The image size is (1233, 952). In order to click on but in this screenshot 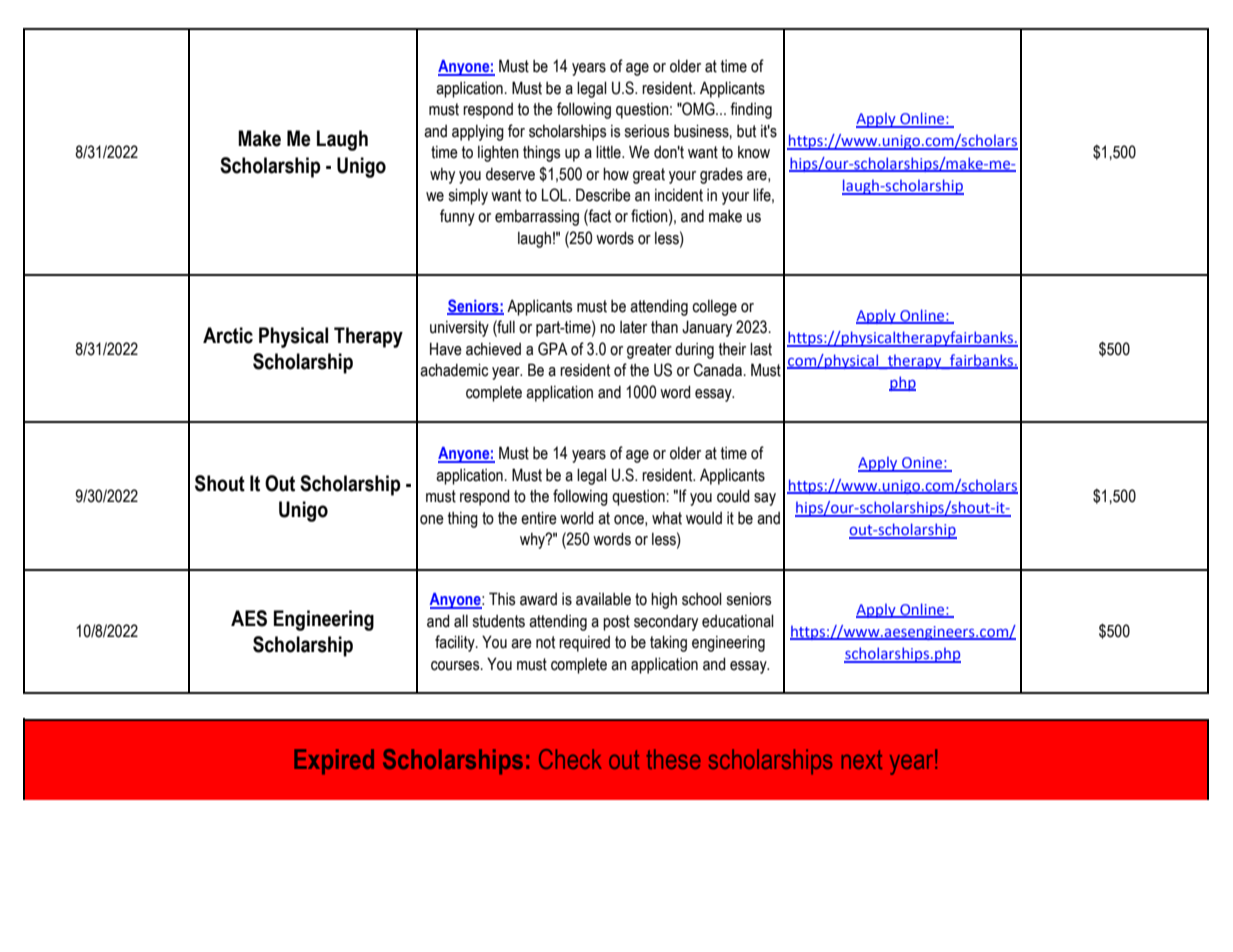, I will do `click(746, 131)`.
